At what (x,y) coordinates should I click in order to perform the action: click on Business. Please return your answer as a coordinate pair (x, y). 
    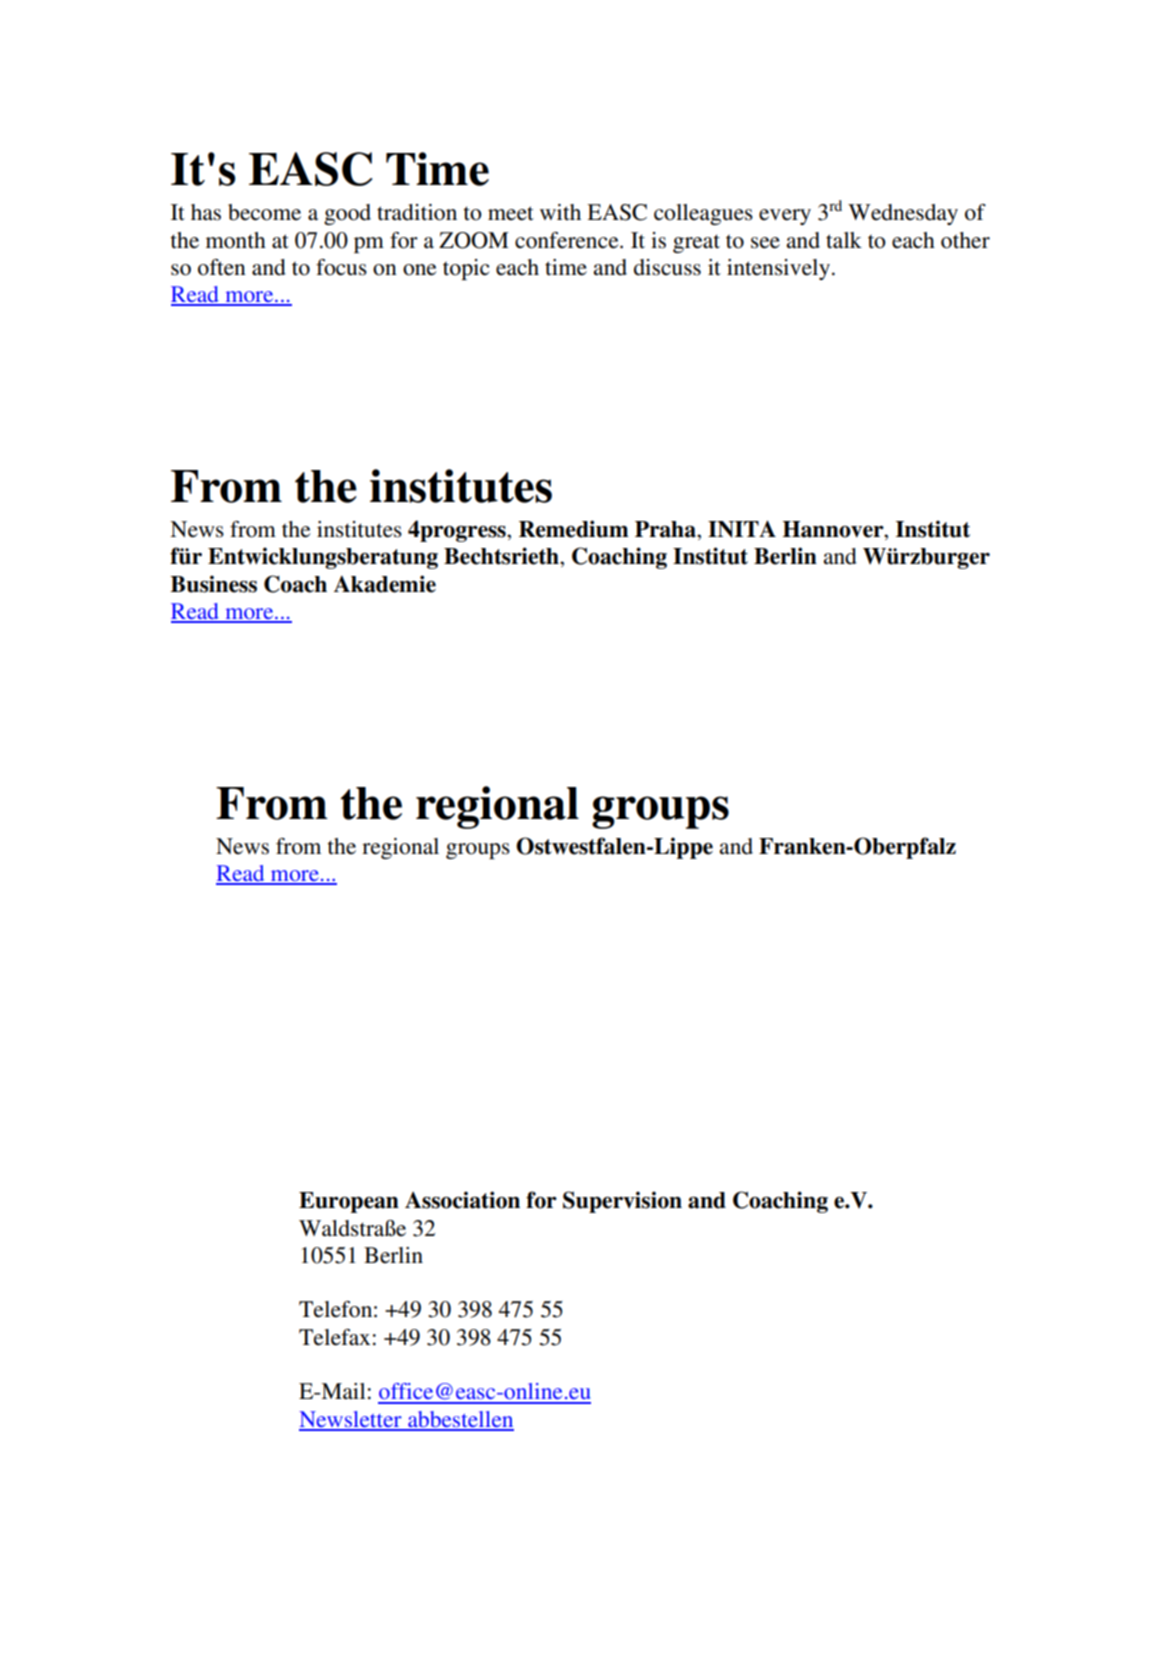
    Looking at the image, I should click on (213, 584).
